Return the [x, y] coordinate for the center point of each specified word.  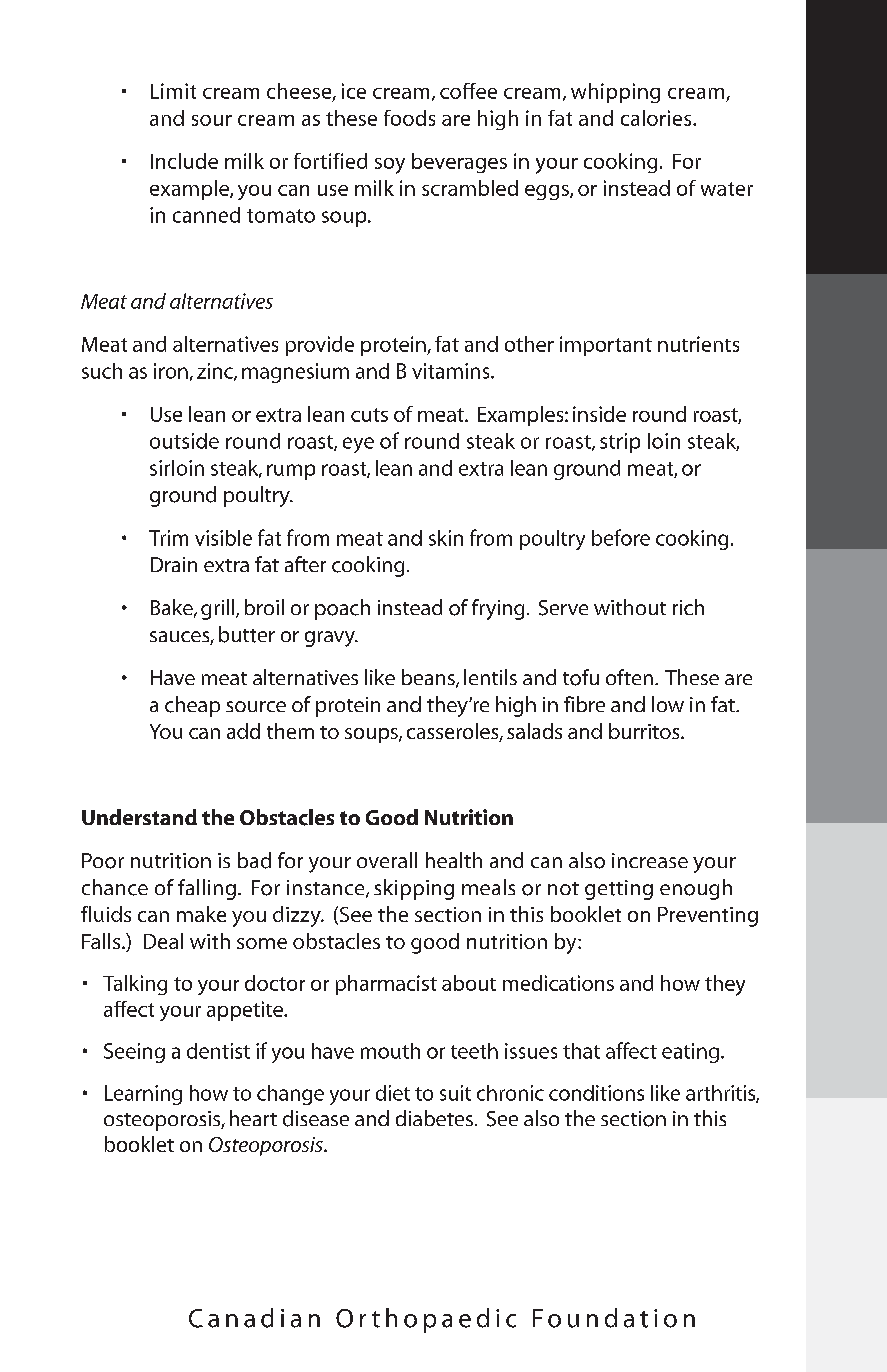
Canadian [254, 1318]
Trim [168, 538]
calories [657, 118]
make [201, 914]
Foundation [614, 1318]
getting [619, 890]
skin [446, 538]
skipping [414, 889]
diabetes [434, 1118]
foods [409, 118]
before [621, 537]
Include [184, 161]
